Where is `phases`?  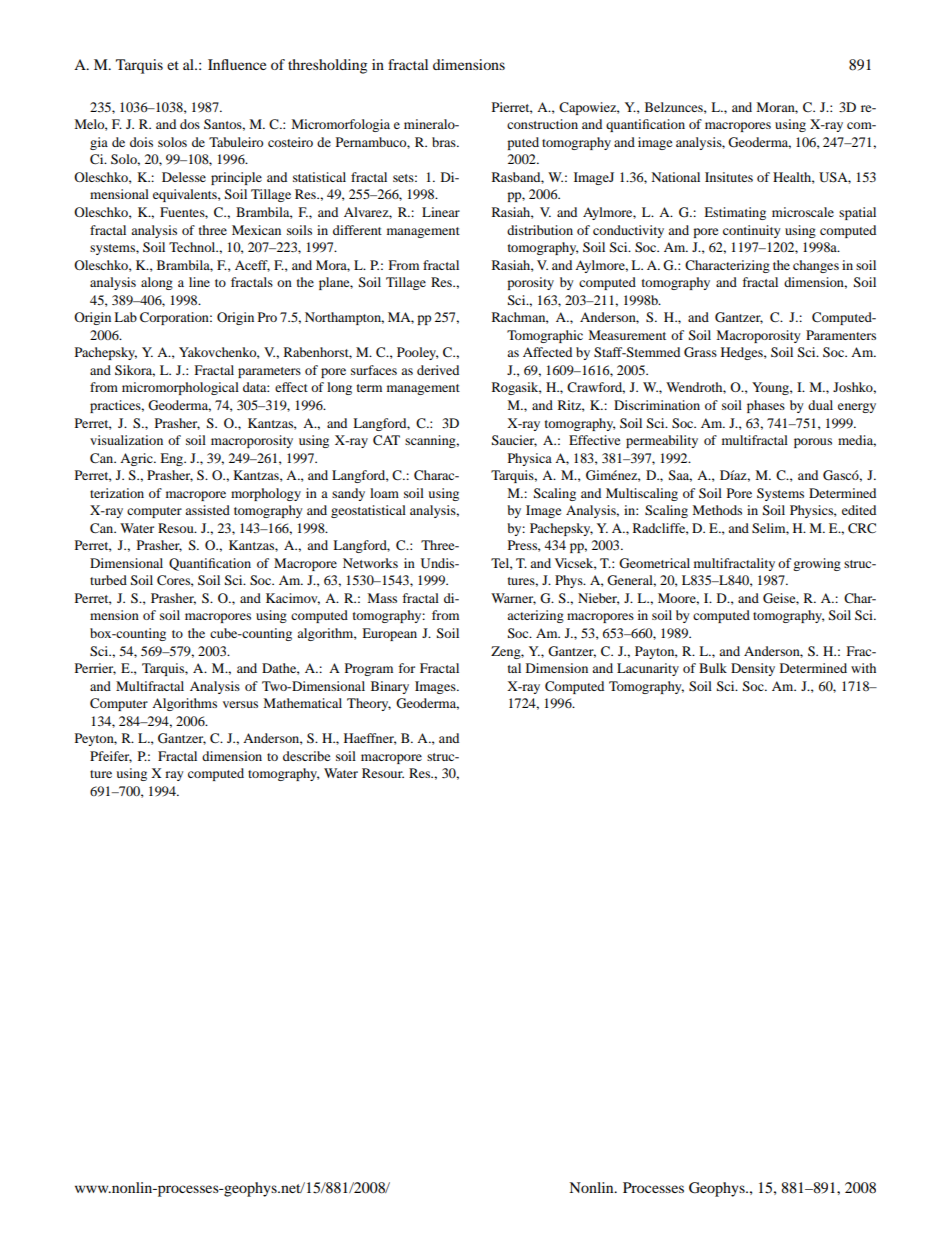 phases is located at coordinates (766, 406).
